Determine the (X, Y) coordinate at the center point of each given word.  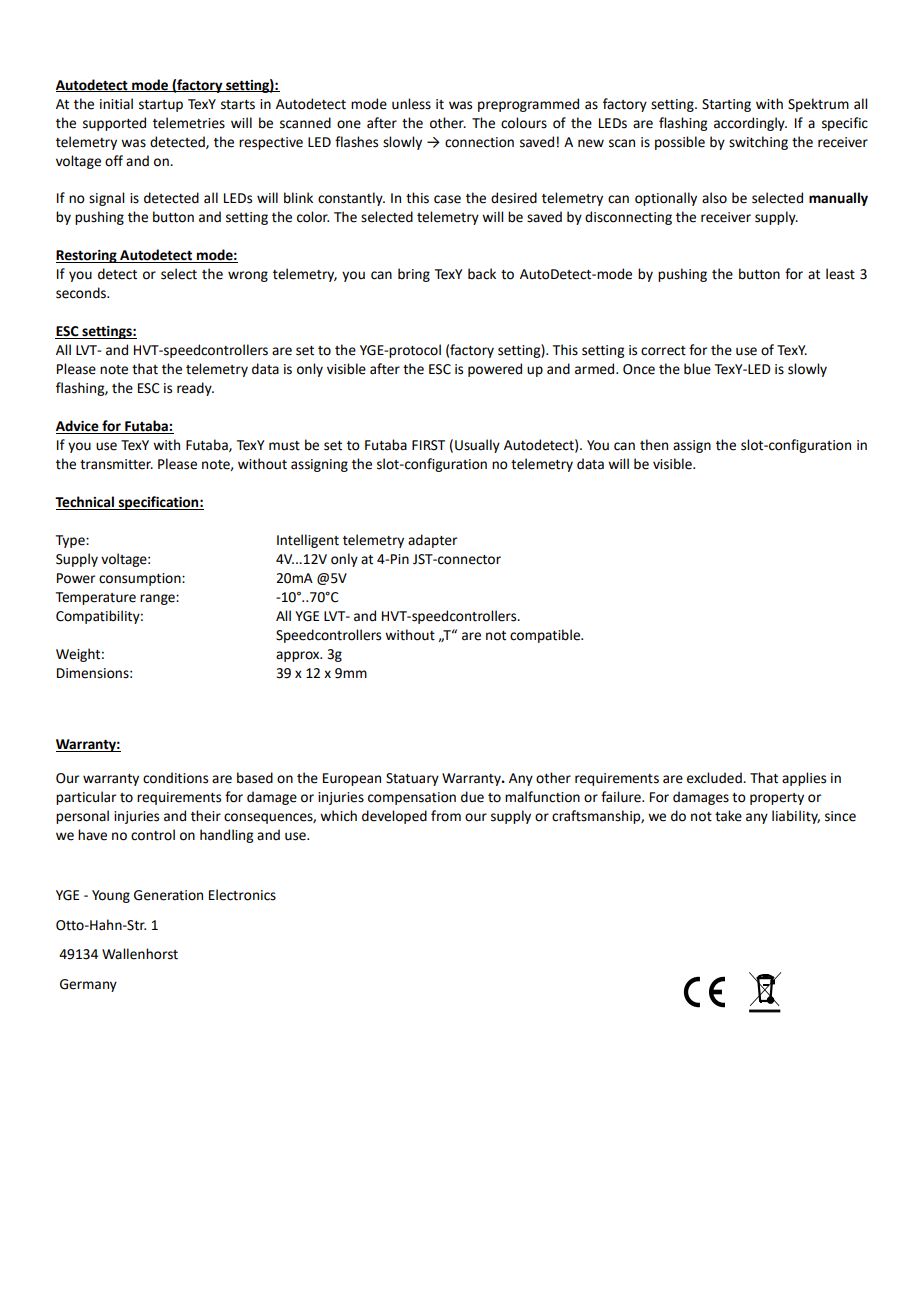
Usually (477, 446)
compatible (546, 636)
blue (697, 369)
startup (161, 106)
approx (299, 656)
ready (195, 389)
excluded (715, 778)
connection (479, 142)
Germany (88, 985)
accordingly (750, 124)
